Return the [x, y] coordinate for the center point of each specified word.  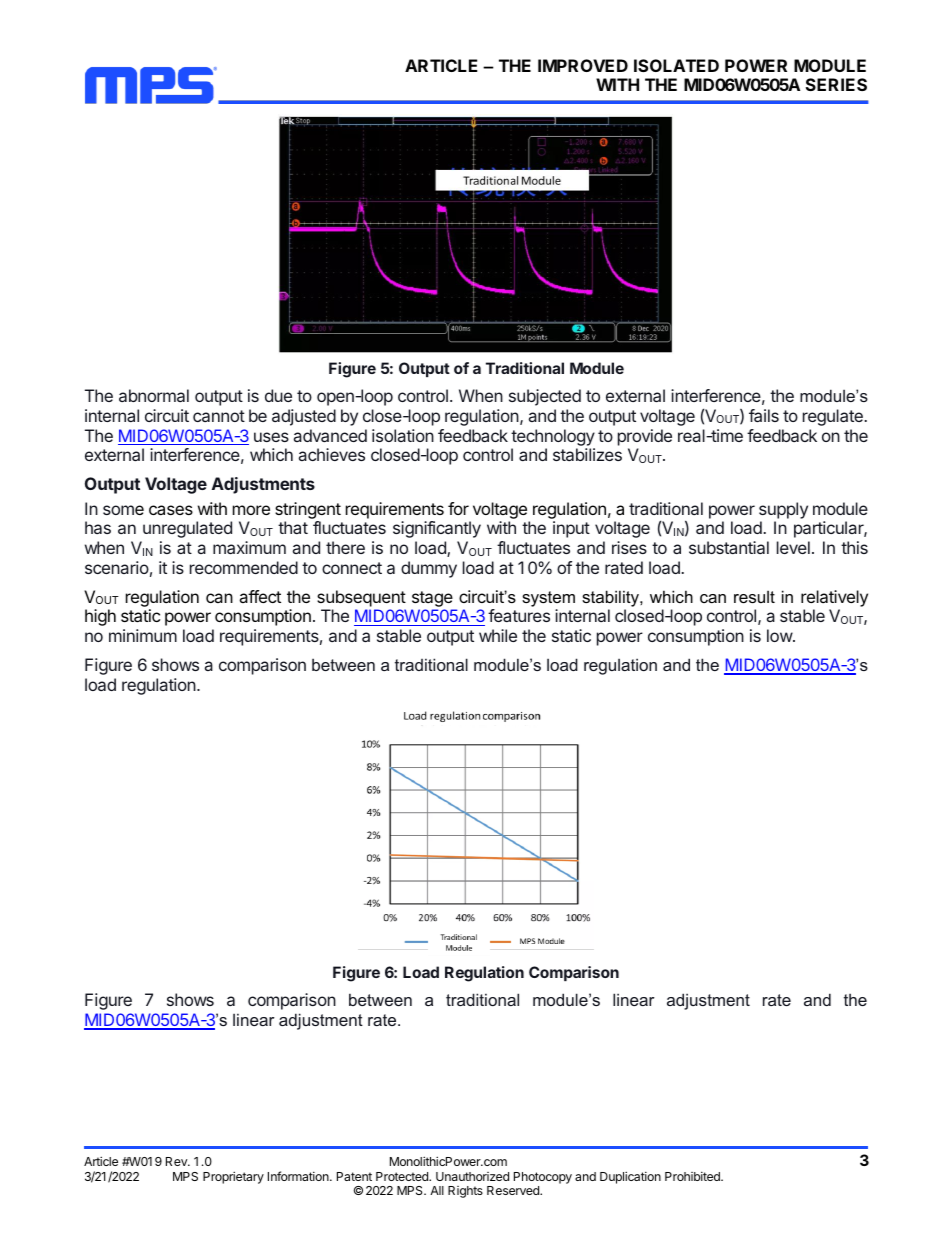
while [498, 635]
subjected [545, 397]
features [519, 615]
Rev [177, 1161]
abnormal [154, 395]
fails [764, 415]
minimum [143, 635]
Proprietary [233, 1177]
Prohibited [693, 1176]
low [780, 635]
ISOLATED [676, 65]
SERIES [836, 84]
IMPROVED [583, 65]
